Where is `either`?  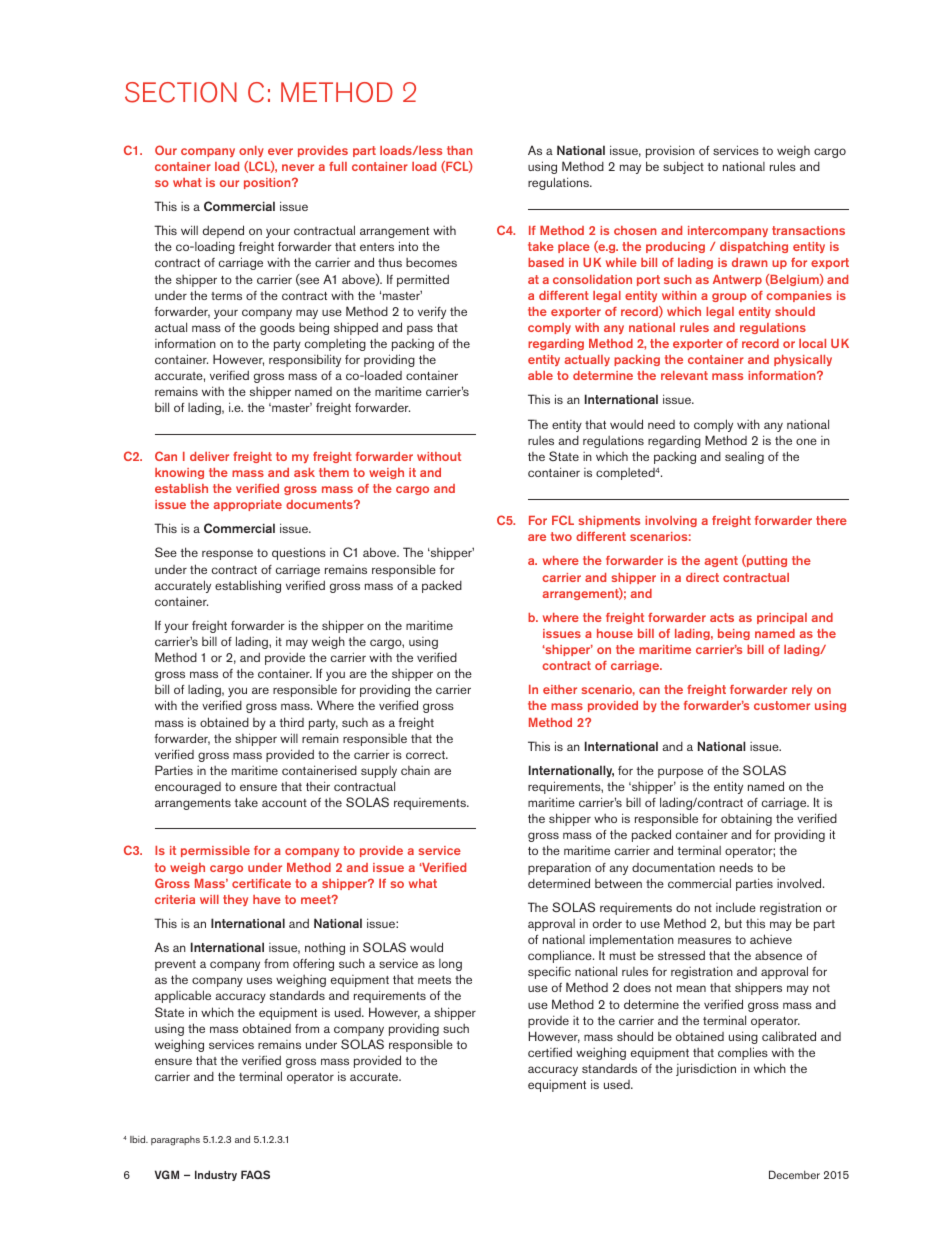 either is located at coordinates (560, 689).
